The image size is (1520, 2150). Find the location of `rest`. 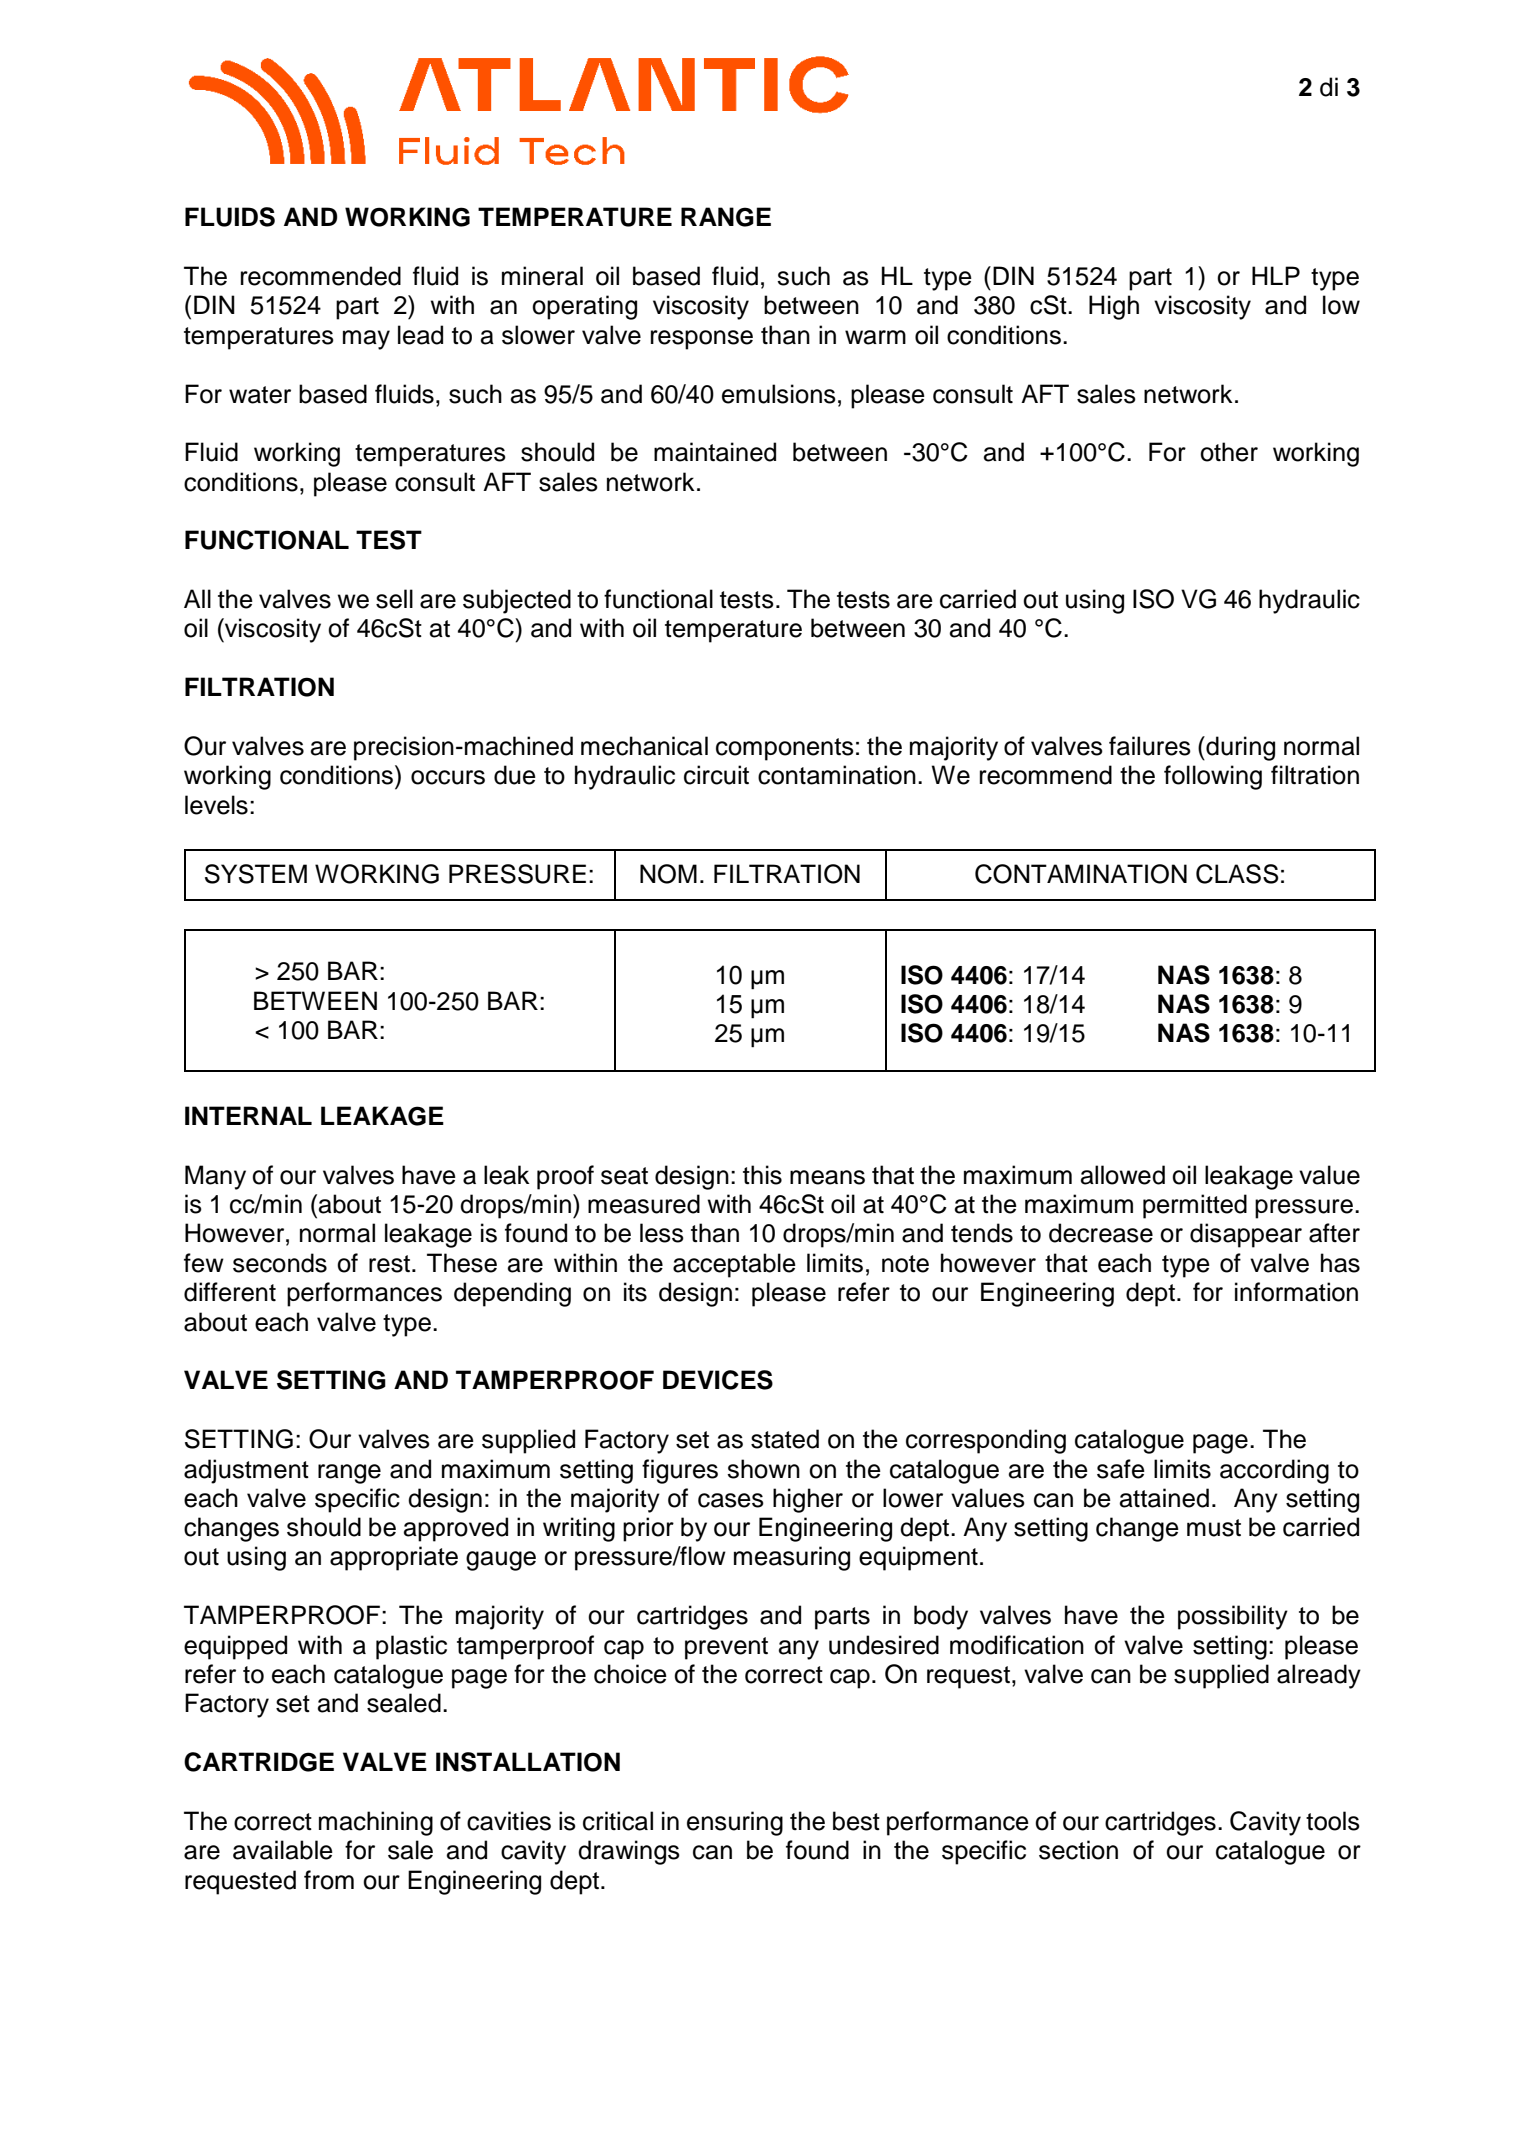

rest is located at coordinates (391, 1264).
